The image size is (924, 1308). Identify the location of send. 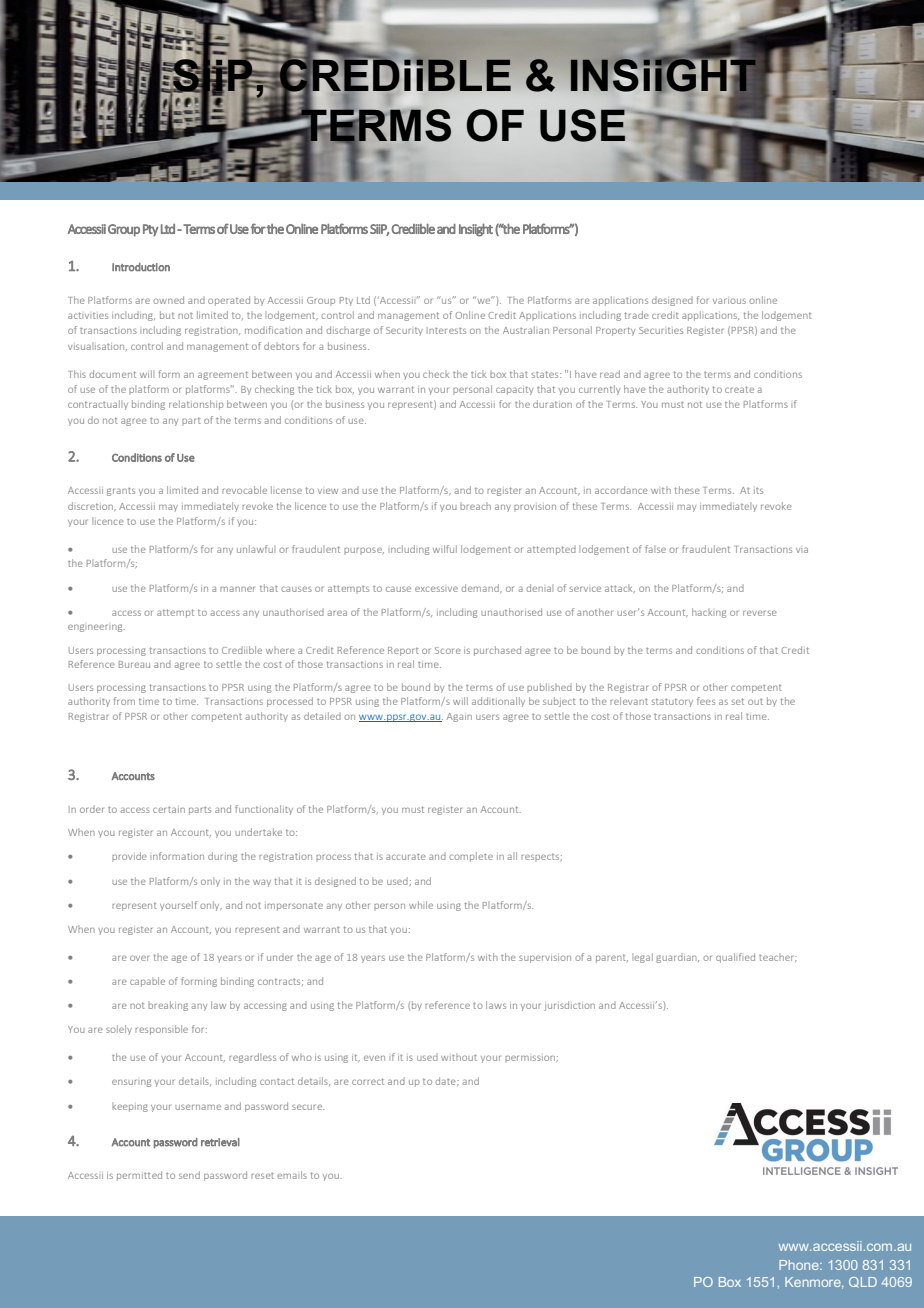
(189, 1175).
